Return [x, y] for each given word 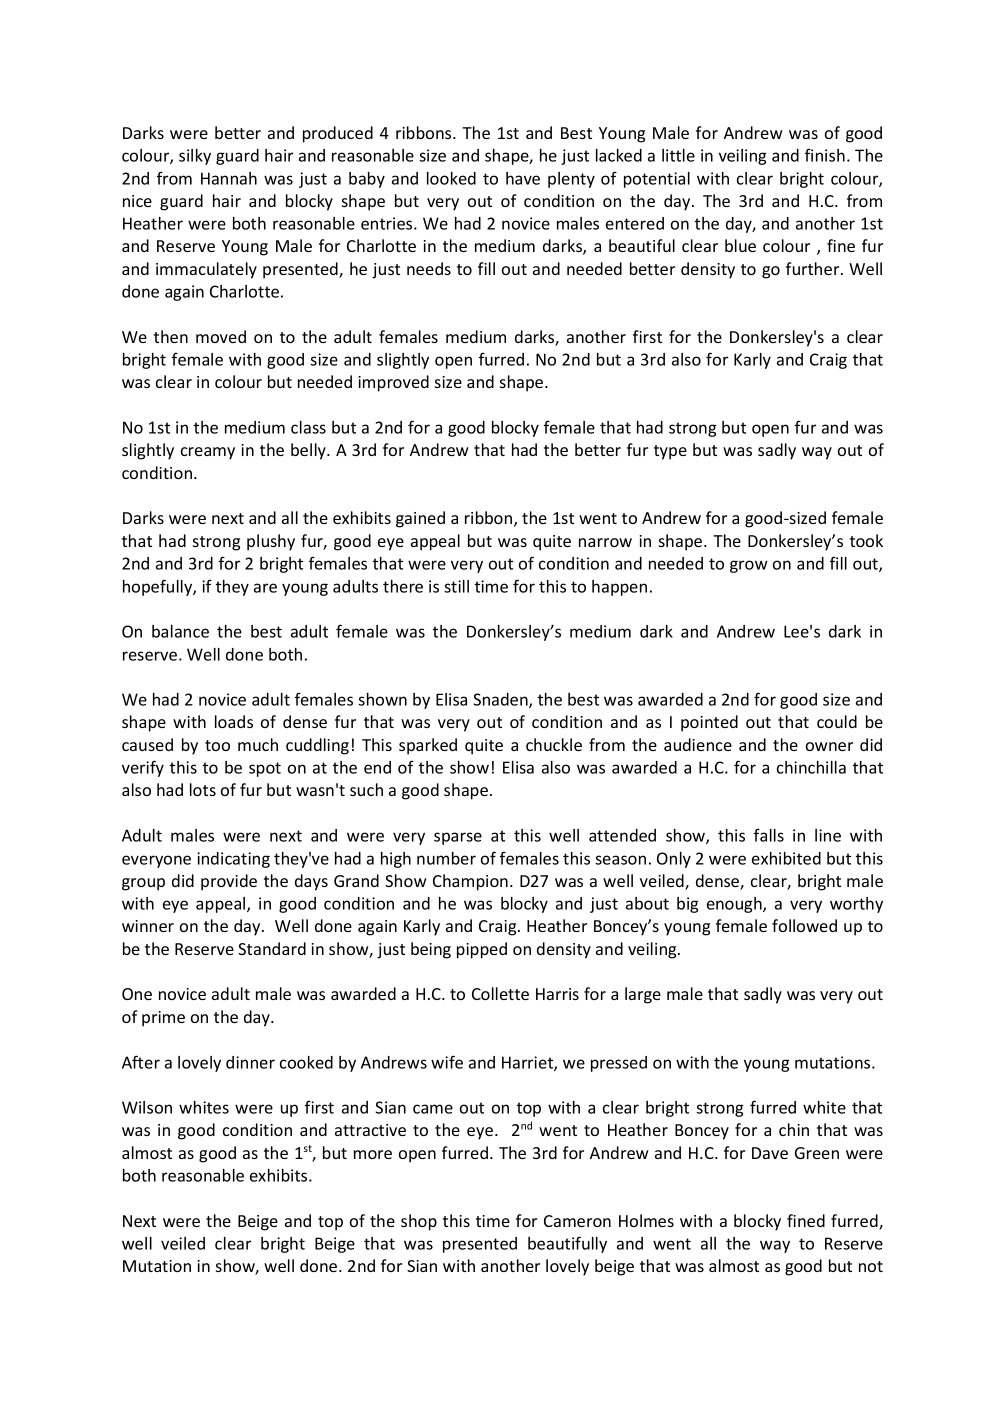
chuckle [554, 744]
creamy [208, 453]
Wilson [147, 1107]
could [837, 721]
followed [804, 925]
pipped [482, 950]
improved [393, 383]
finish [825, 155]
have [523, 178]
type [670, 452]
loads [234, 721]
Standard [272, 948]
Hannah [229, 178]
